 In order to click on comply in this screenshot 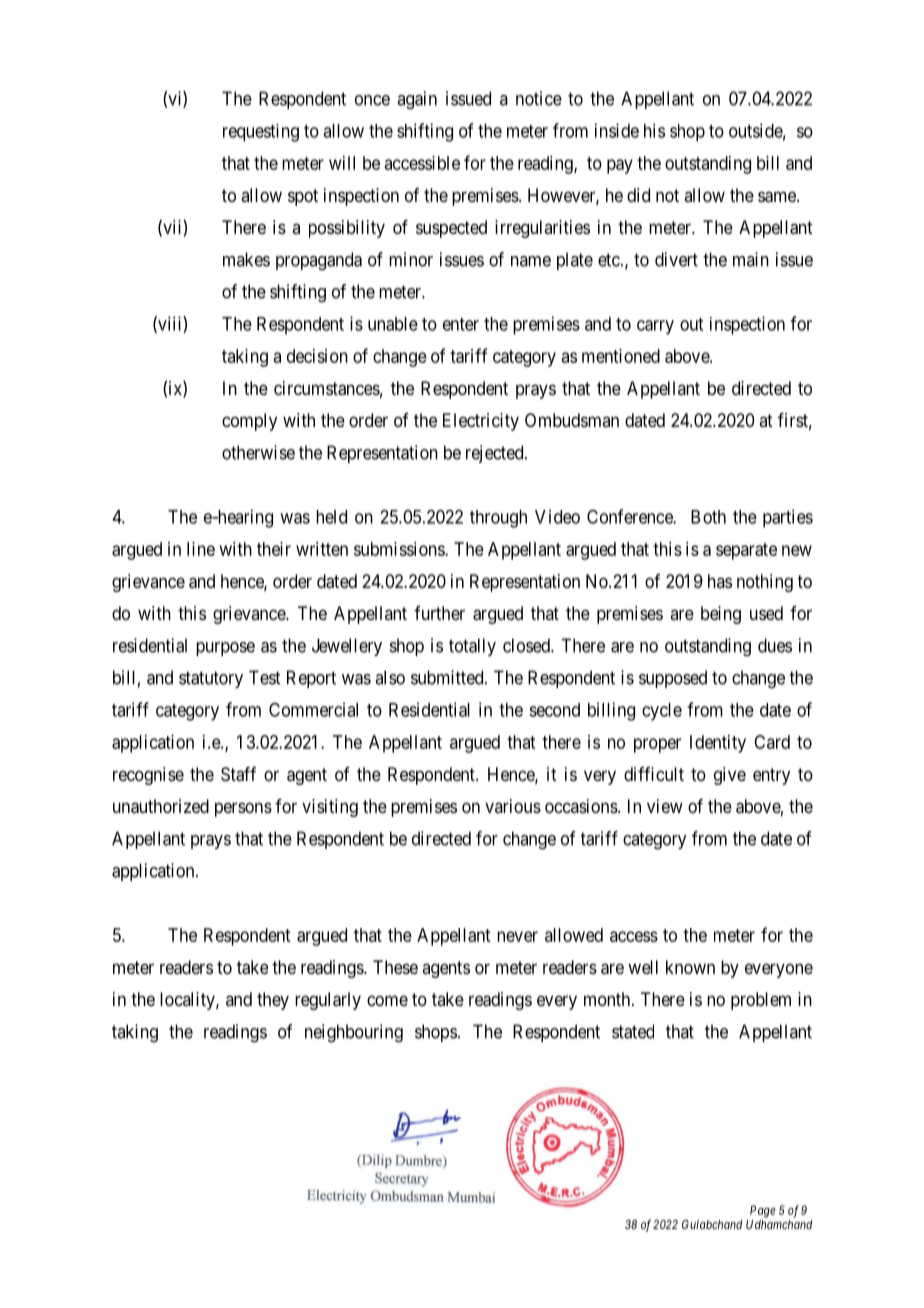, I will do `click(249, 422)`.
